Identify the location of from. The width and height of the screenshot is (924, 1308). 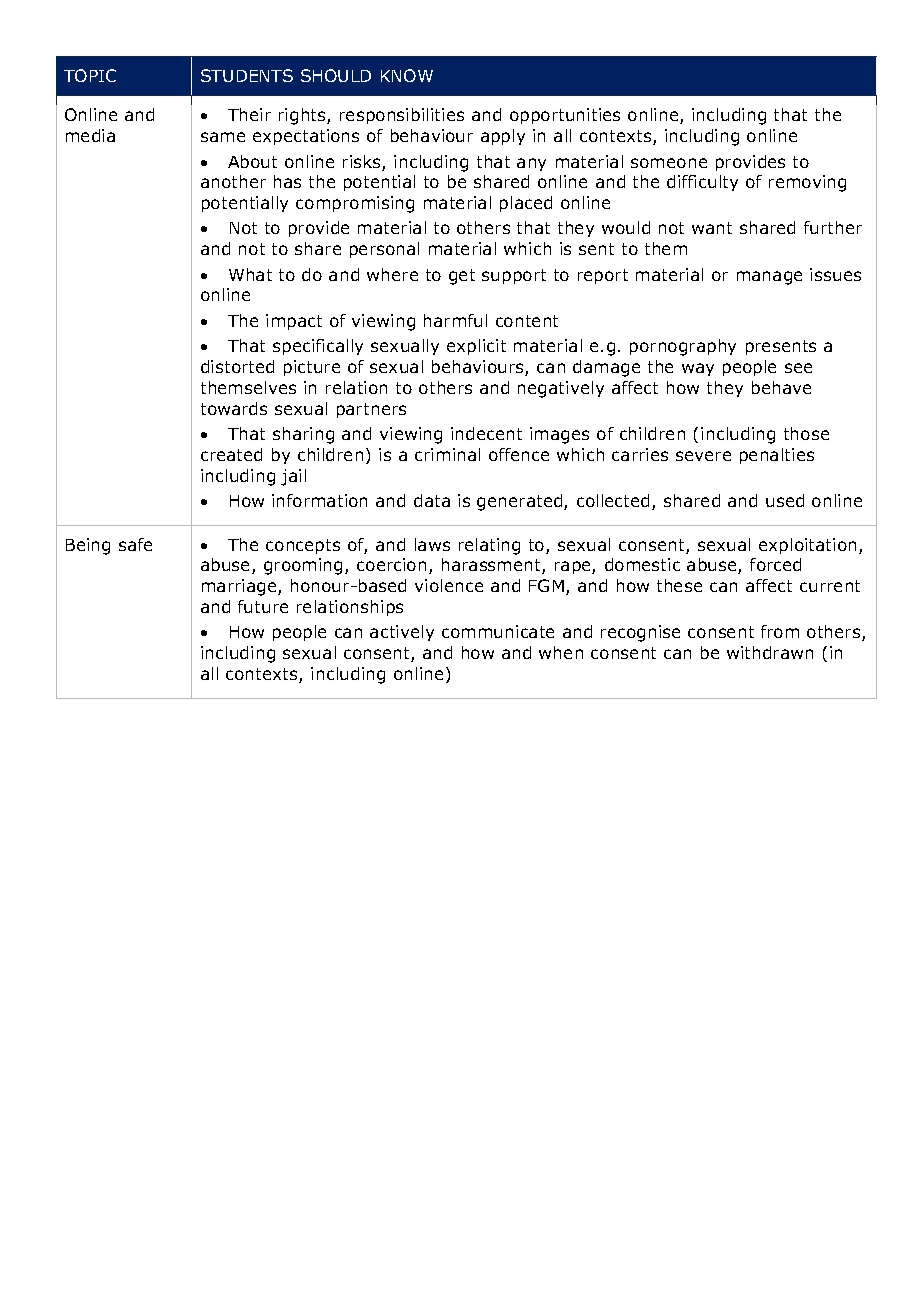
(780, 631).
